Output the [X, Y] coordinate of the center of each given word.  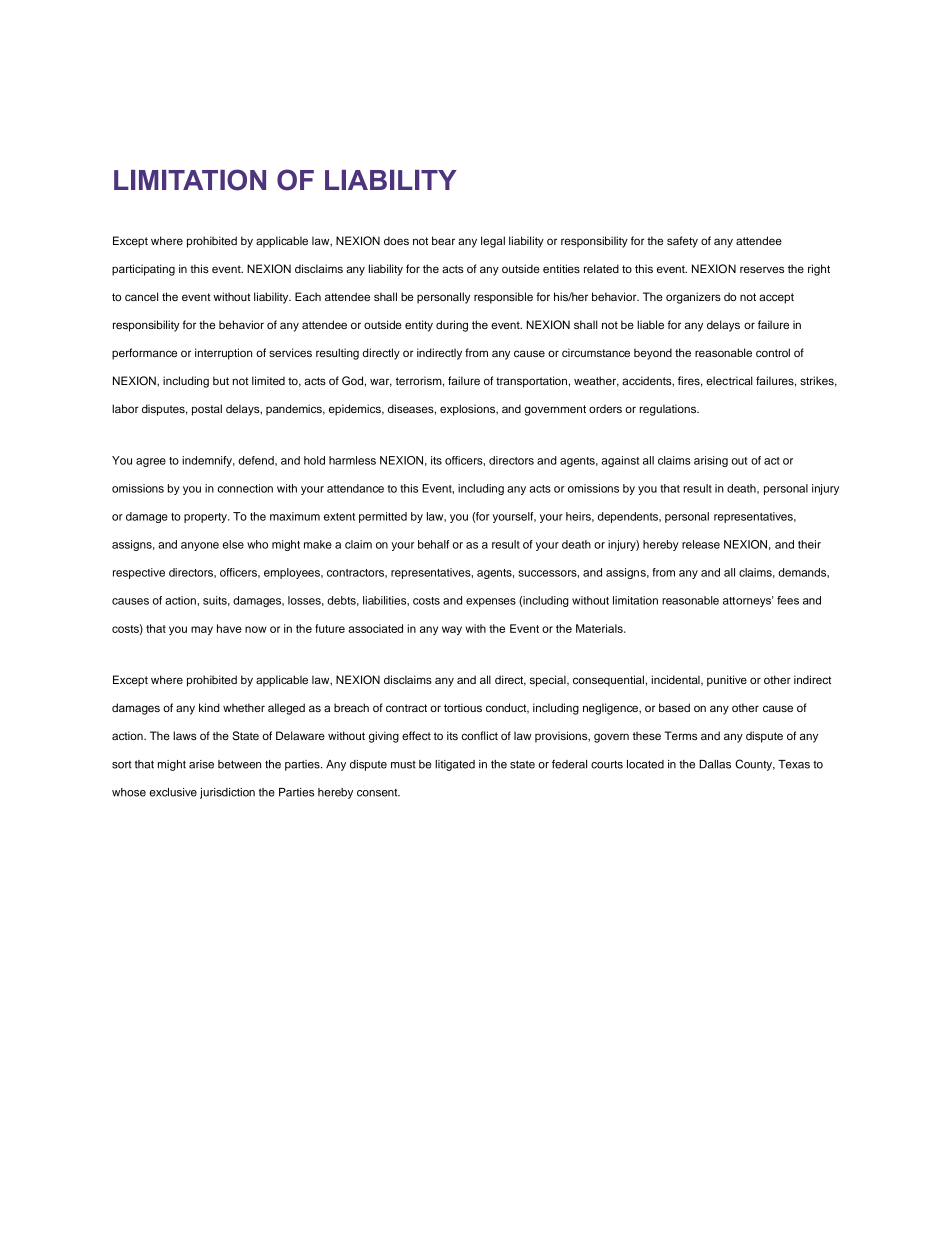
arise [201, 764]
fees [788, 600]
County [755, 765]
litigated [455, 765]
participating [143, 270]
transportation [531, 382]
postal [207, 410]
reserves [762, 269]
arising [711, 461]
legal [493, 242]
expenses [491, 602]
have [229, 628]
